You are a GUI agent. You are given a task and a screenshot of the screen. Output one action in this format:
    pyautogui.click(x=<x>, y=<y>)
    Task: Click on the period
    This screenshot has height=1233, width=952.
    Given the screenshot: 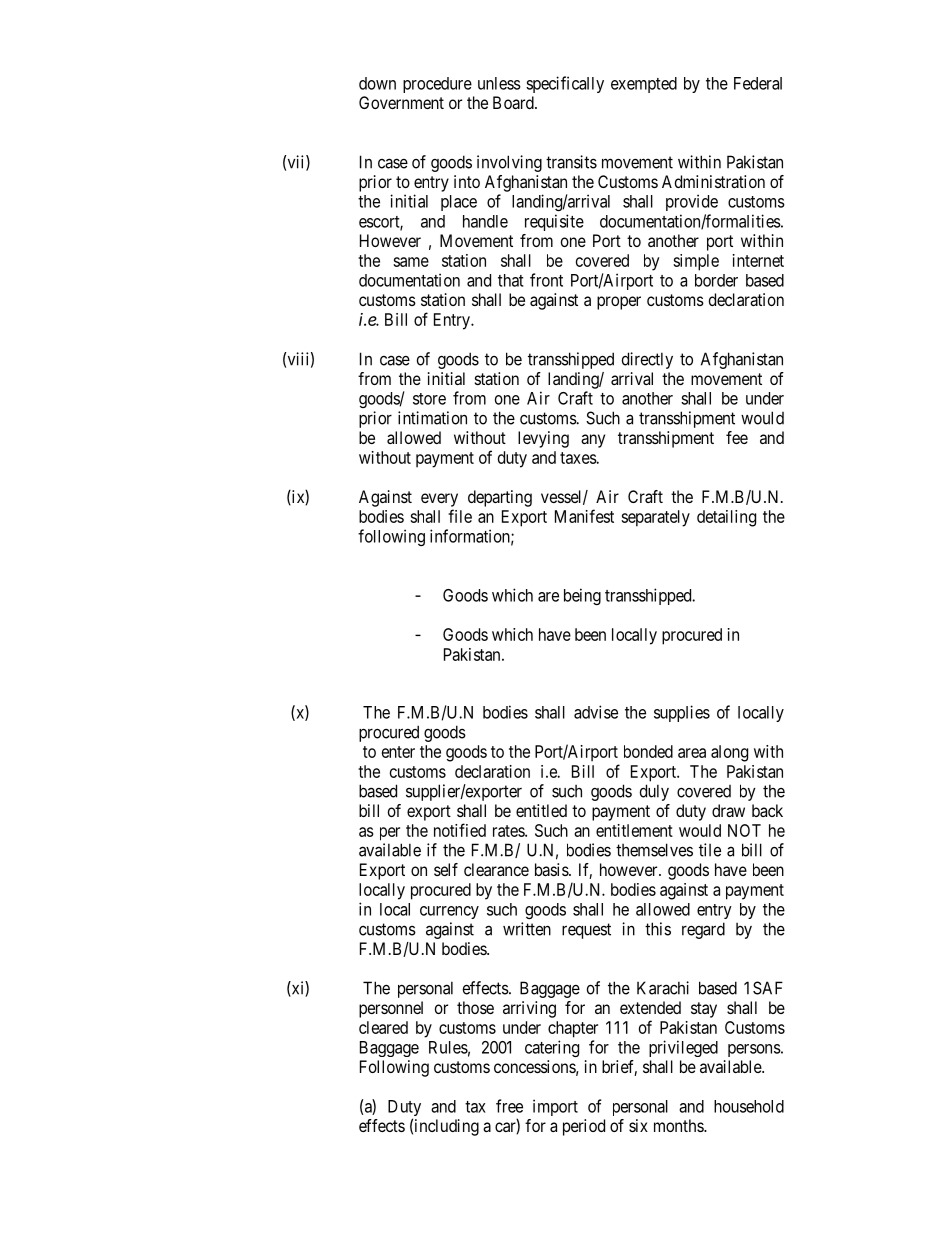 What is the action you would take?
    pyautogui.click(x=584, y=1127)
